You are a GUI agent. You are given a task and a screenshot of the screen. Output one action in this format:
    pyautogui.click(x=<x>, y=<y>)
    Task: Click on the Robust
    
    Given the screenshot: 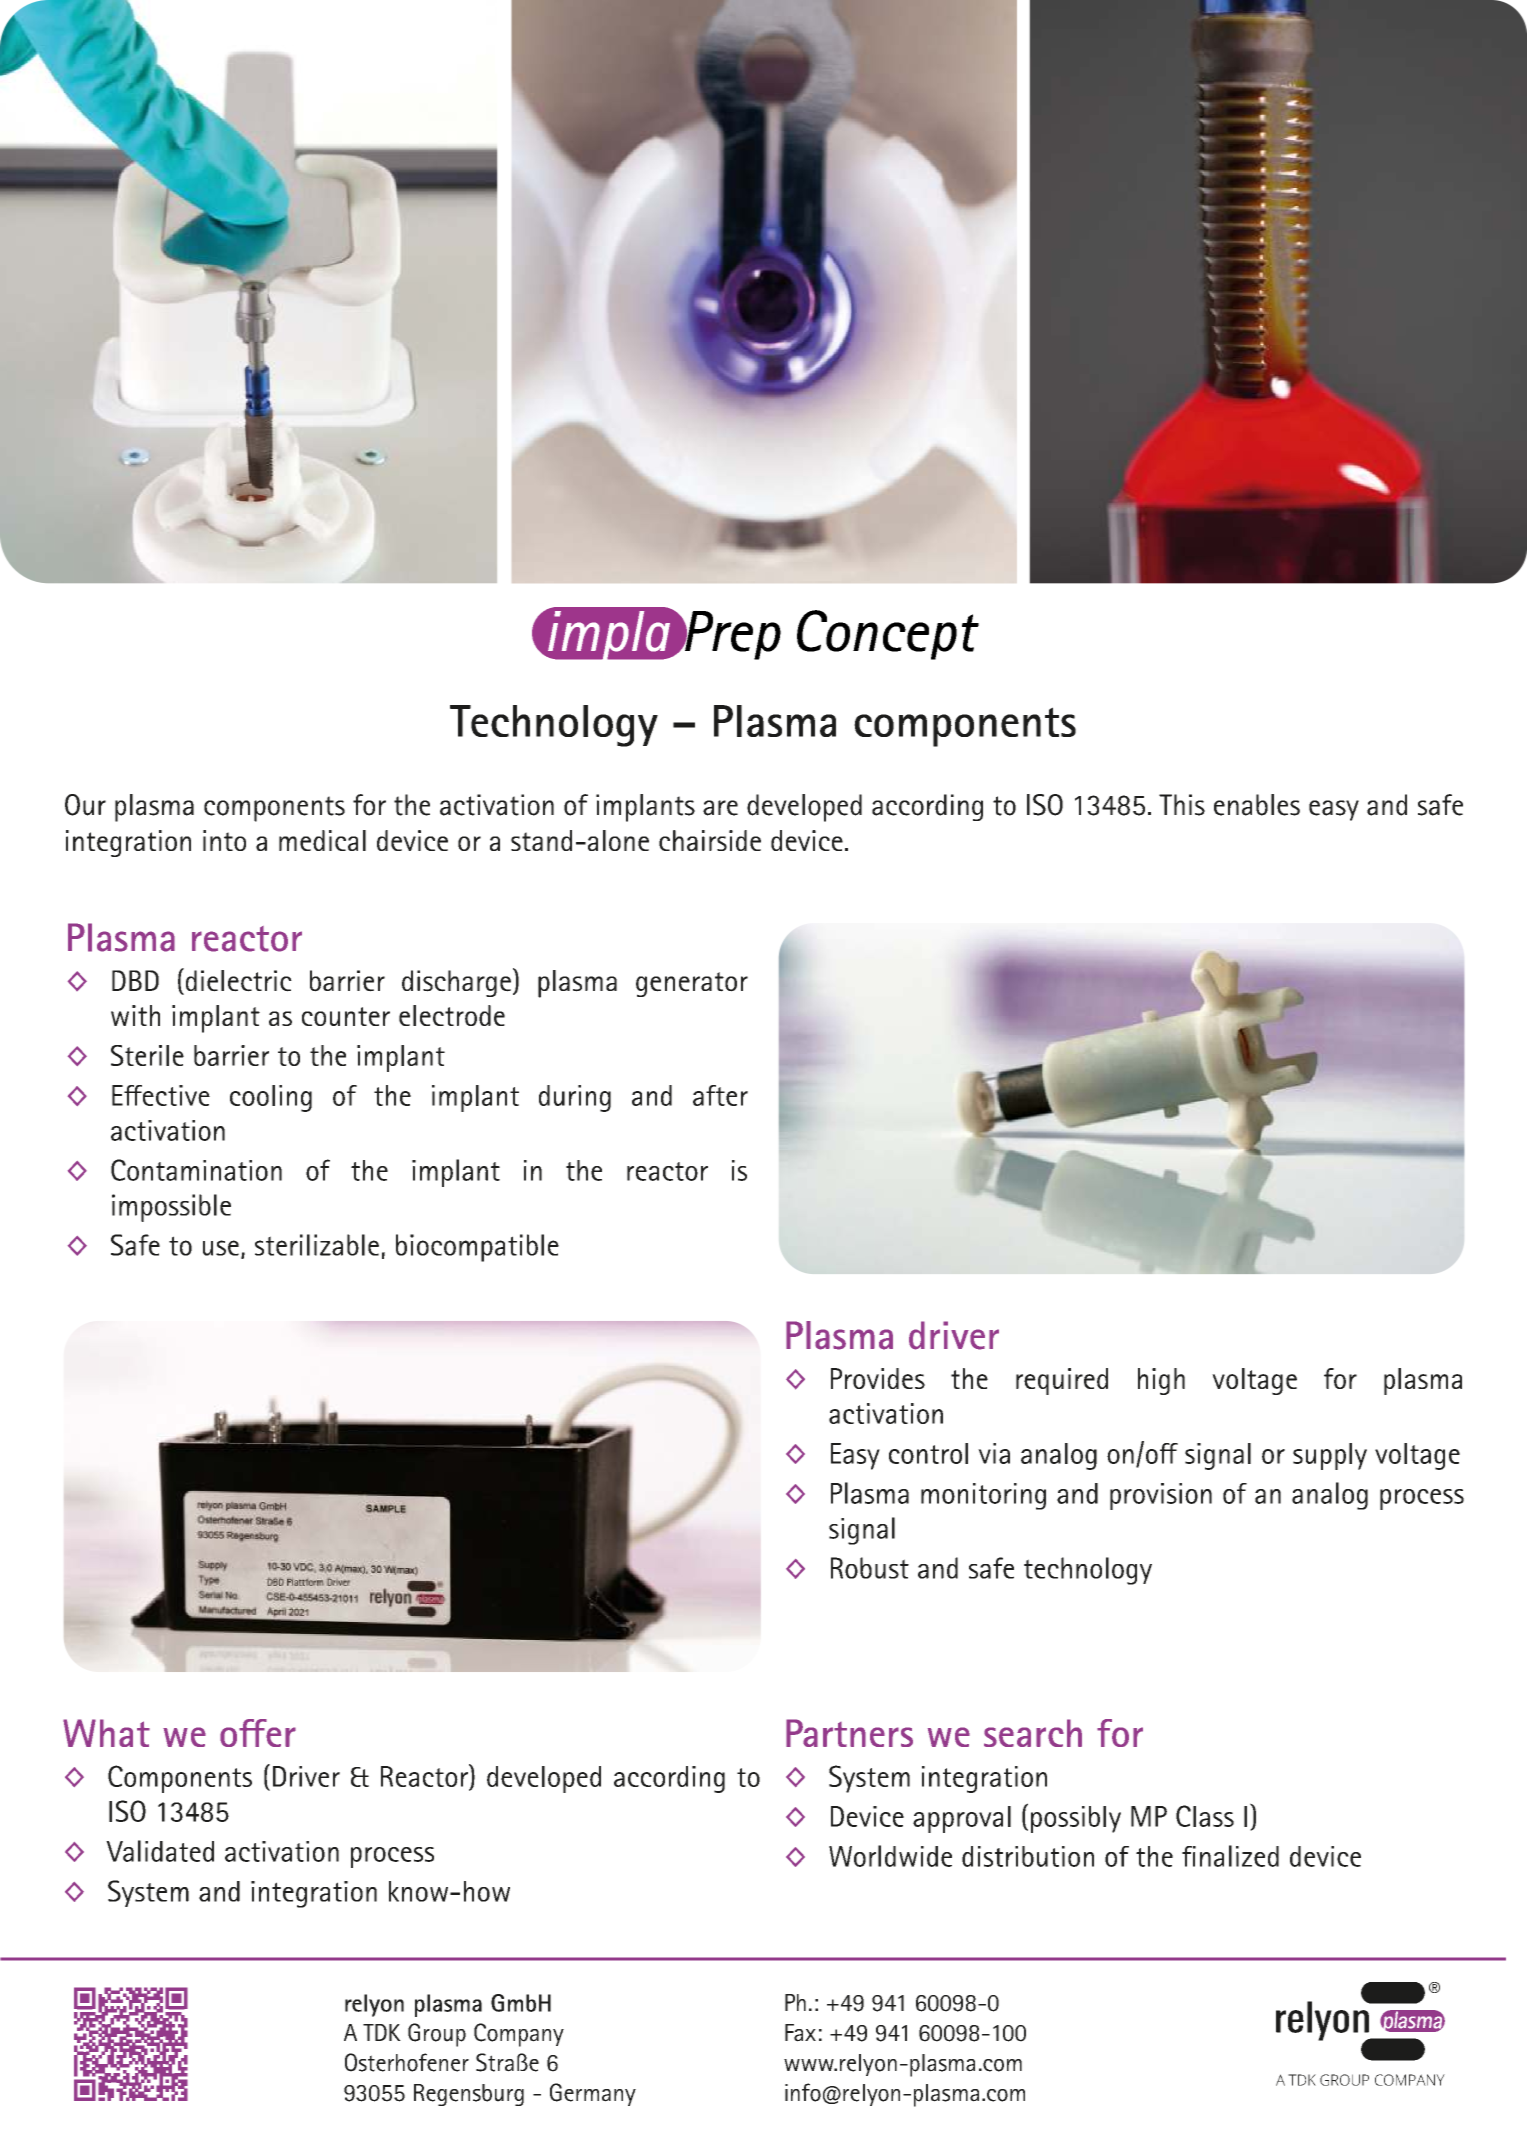 What is the action you would take?
    pyautogui.click(x=870, y=1568)
